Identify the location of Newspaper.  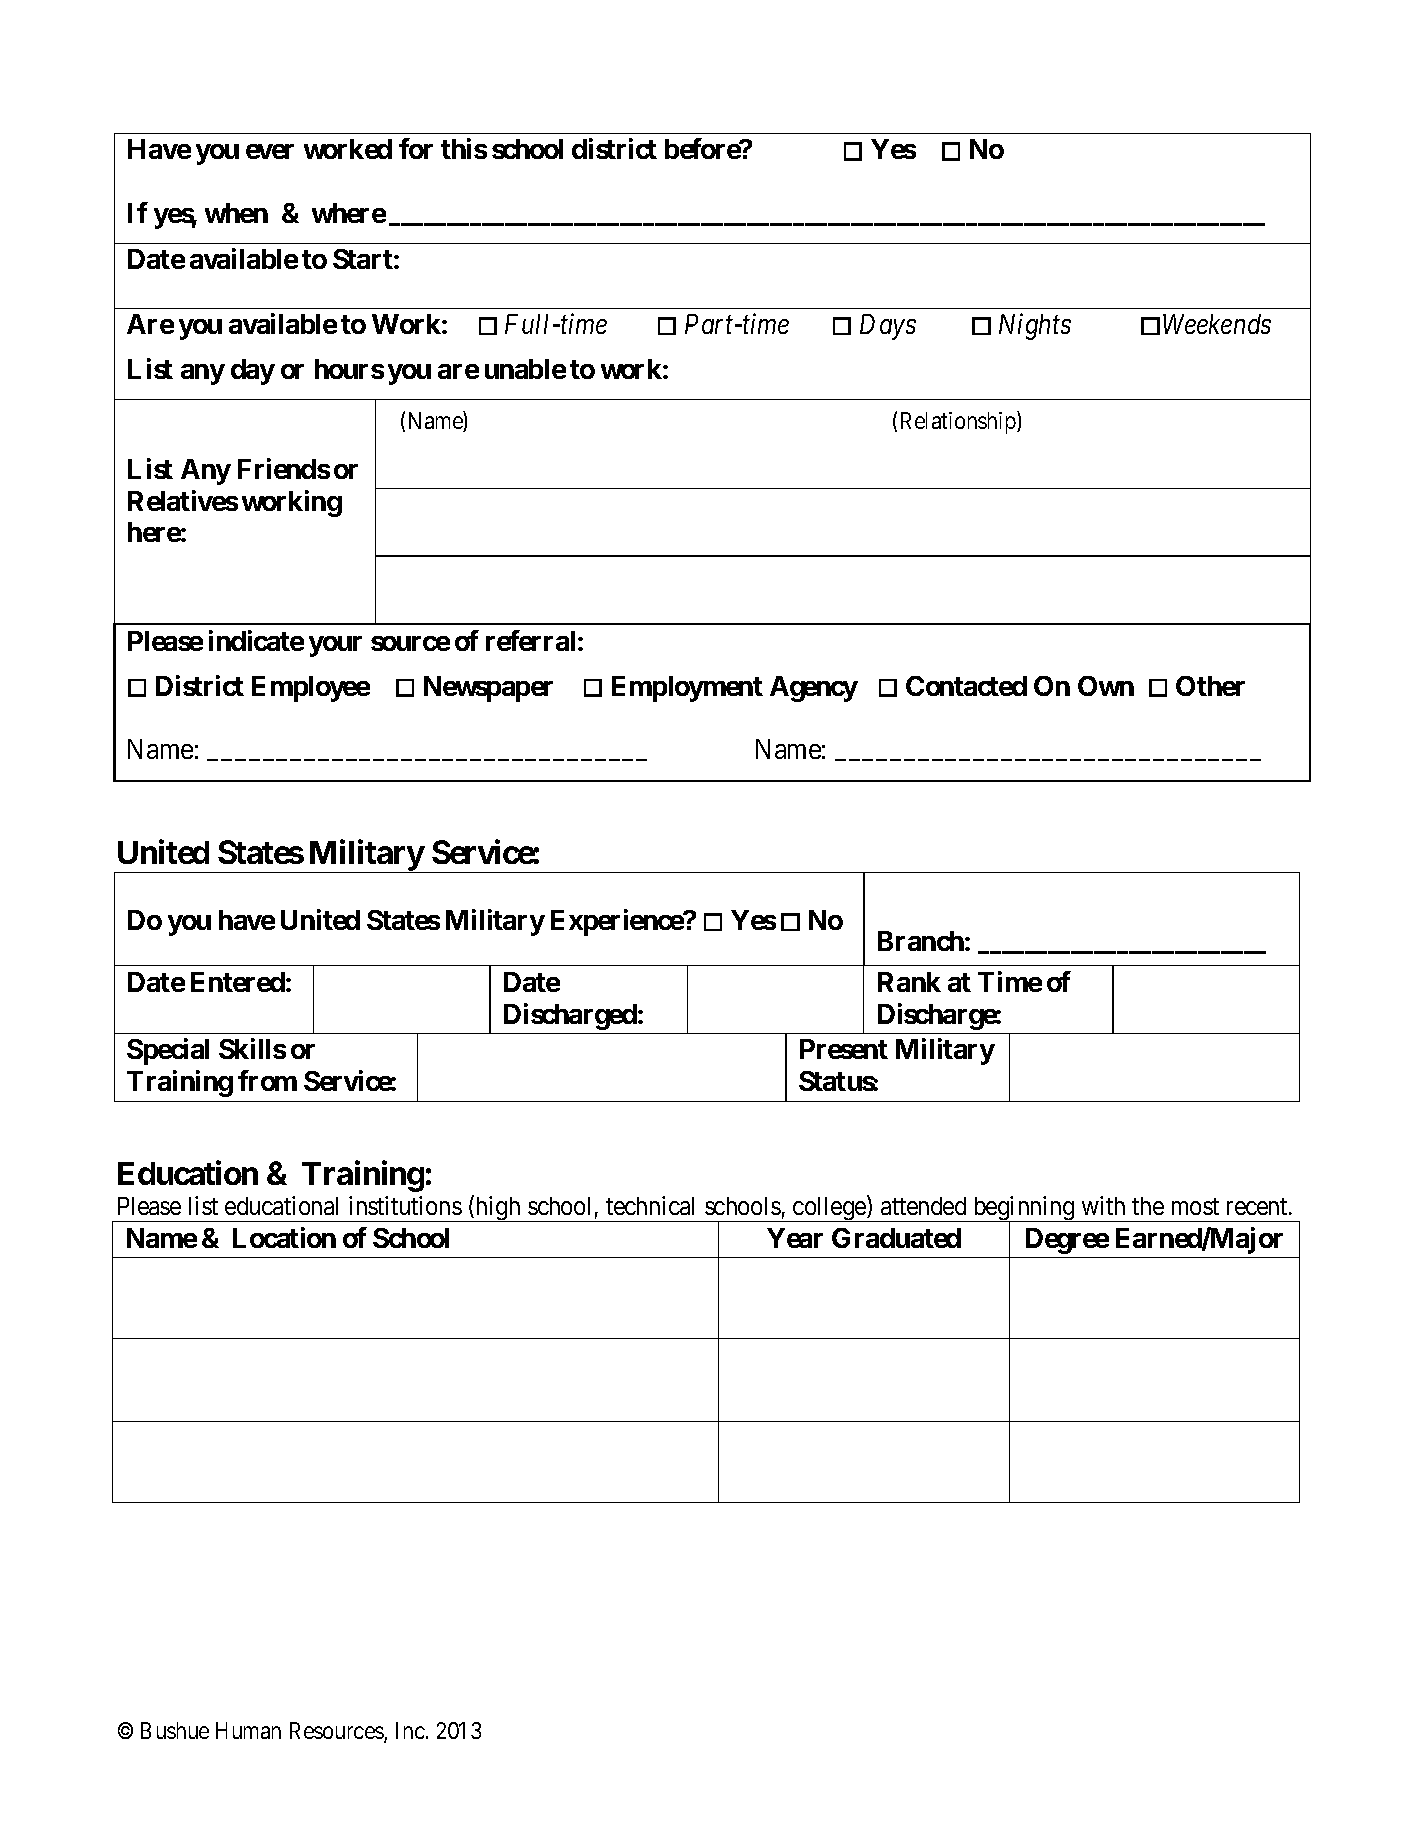
(488, 689).
